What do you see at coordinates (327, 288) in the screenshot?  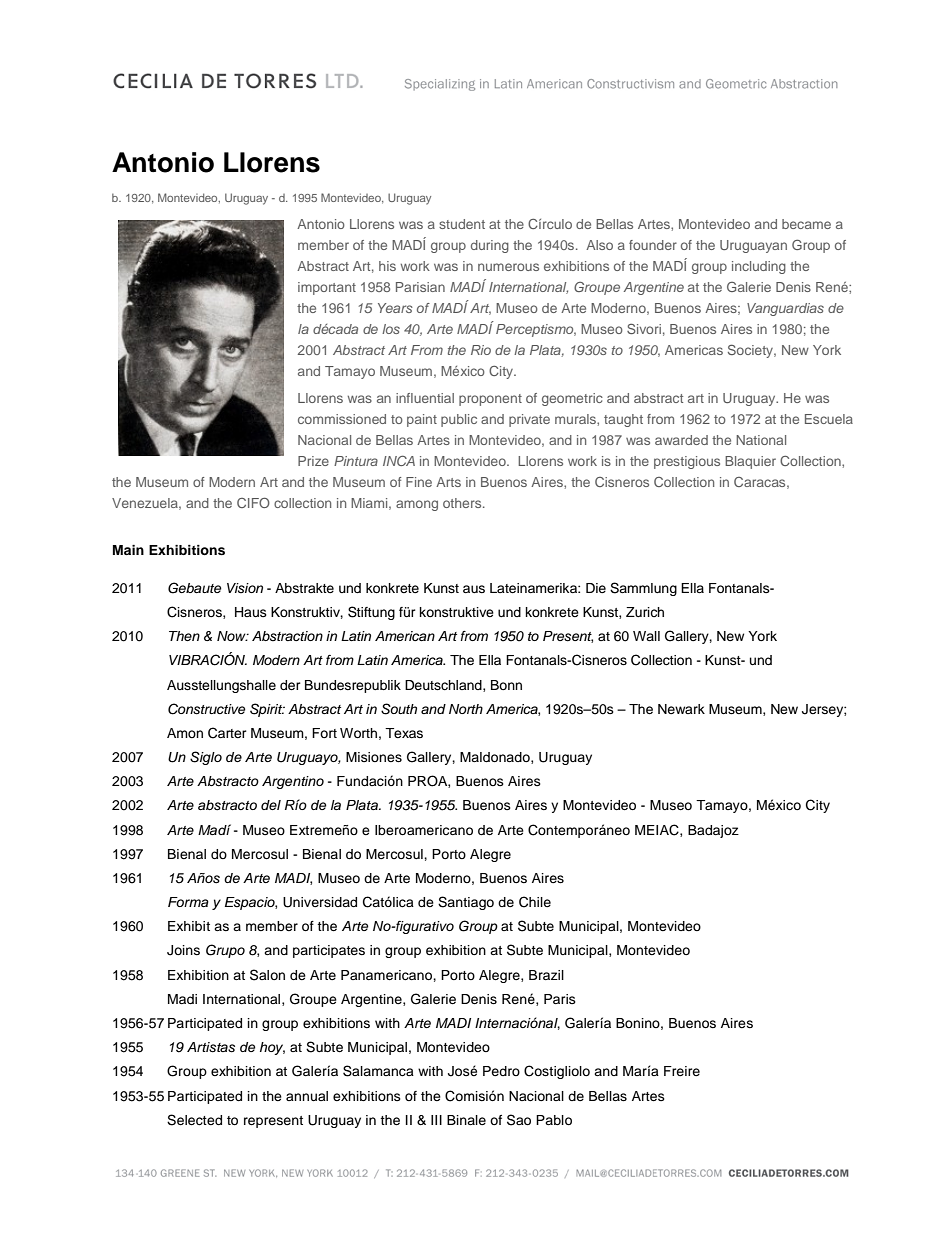 I see `important` at bounding box center [327, 288].
